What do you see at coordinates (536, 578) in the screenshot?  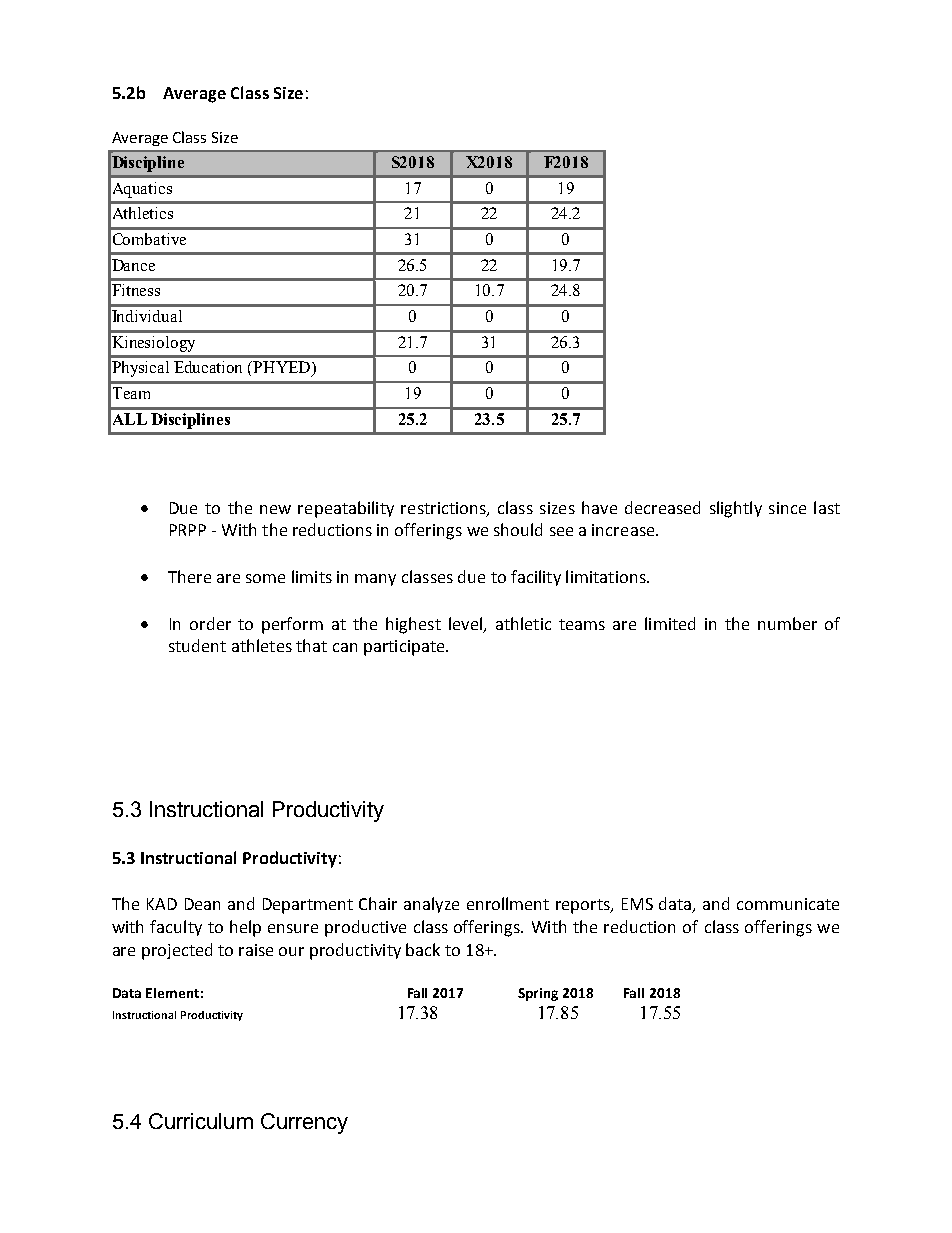 I see `facility` at bounding box center [536, 578].
